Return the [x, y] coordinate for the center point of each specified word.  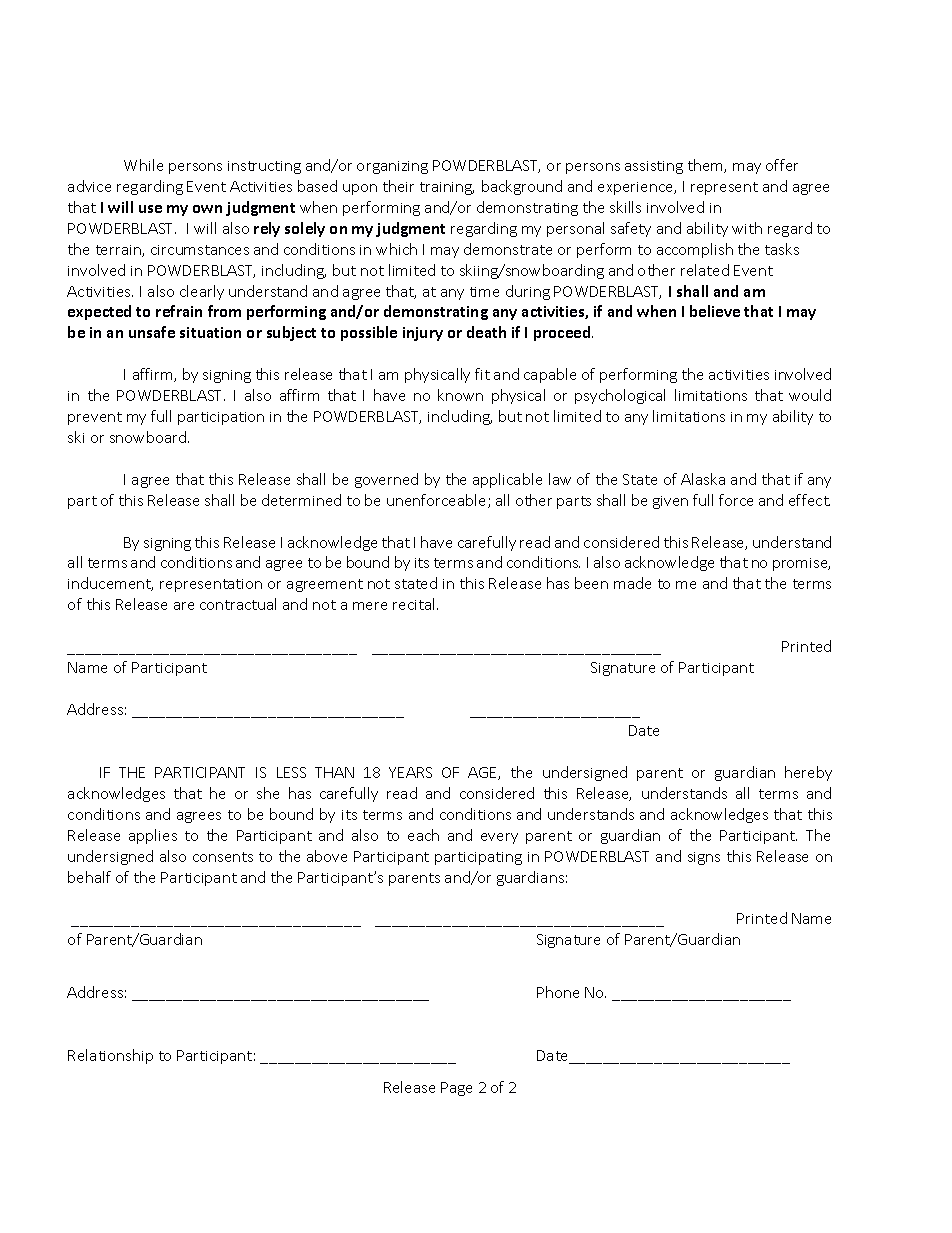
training [447, 188]
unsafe [152, 332]
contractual [238, 604]
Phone [558, 992]
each [423, 835]
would [810, 395]
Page [456, 1089]
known [460, 395]
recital [415, 604]
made [632, 583]
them [706, 166]
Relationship [110, 1056]
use [150, 209]
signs [704, 858]
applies [153, 836]
